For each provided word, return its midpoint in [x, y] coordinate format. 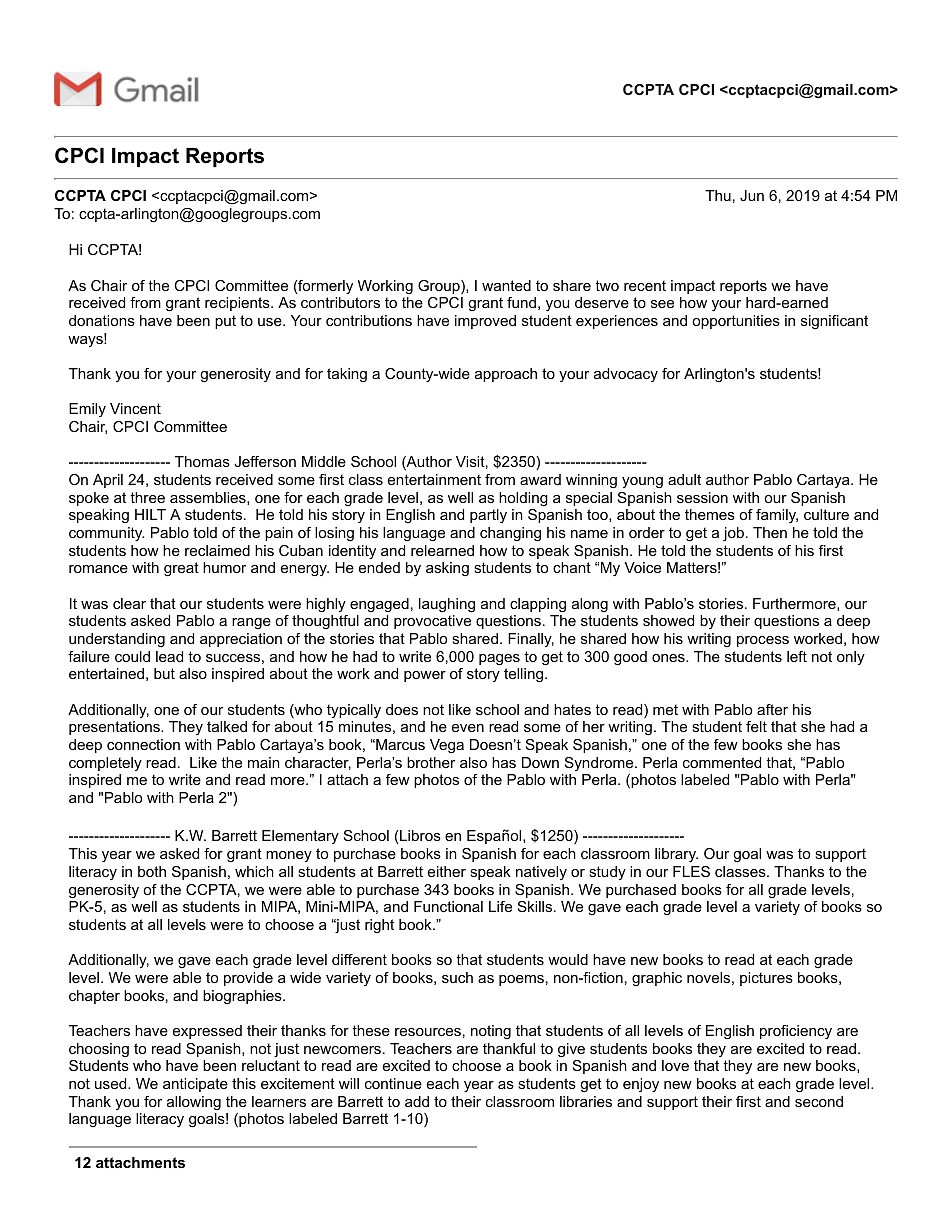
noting [491, 1032]
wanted [506, 285]
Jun [752, 195]
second [819, 1101]
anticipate [195, 1085]
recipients [238, 304]
